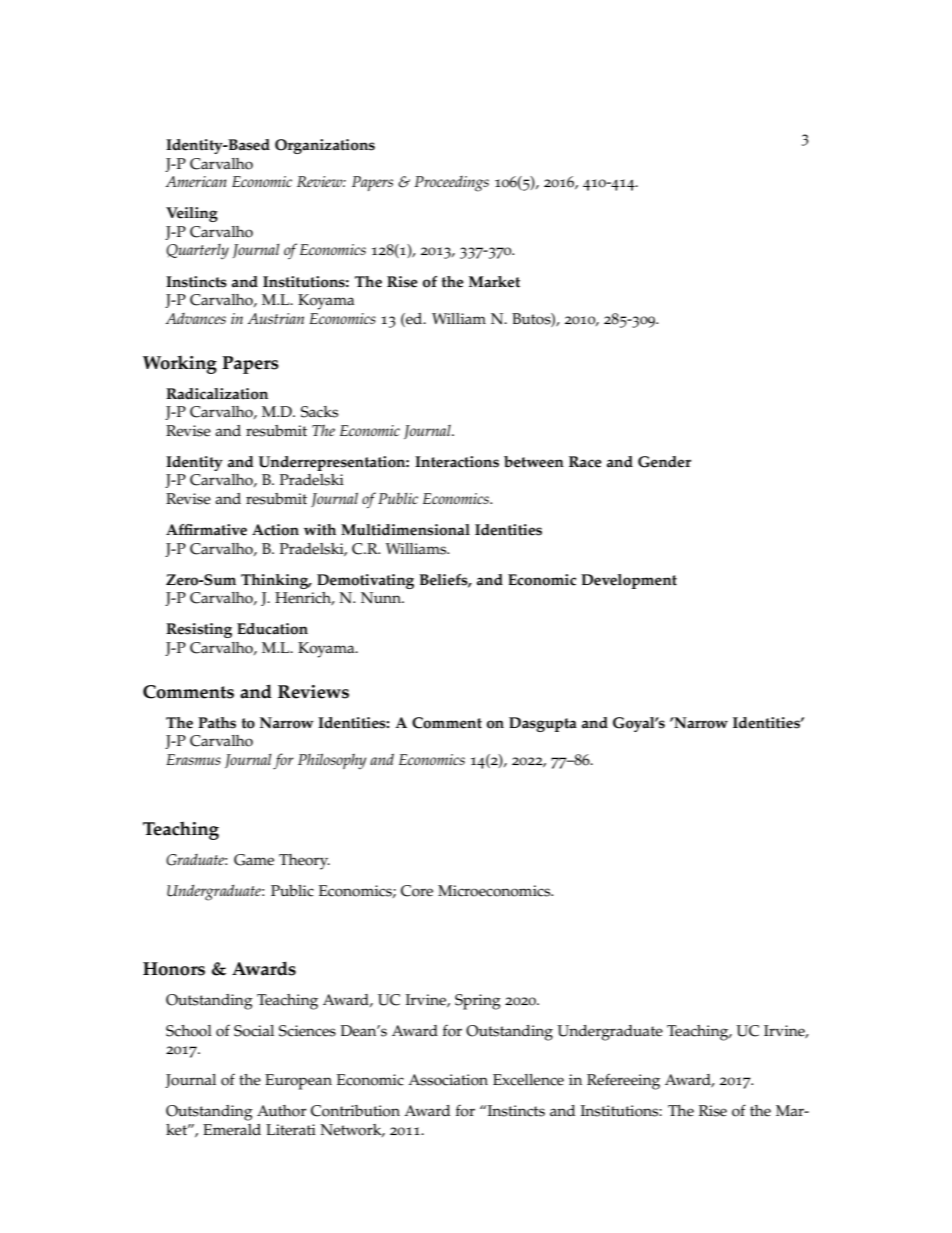  I want to click on American, so click(196, 181).
